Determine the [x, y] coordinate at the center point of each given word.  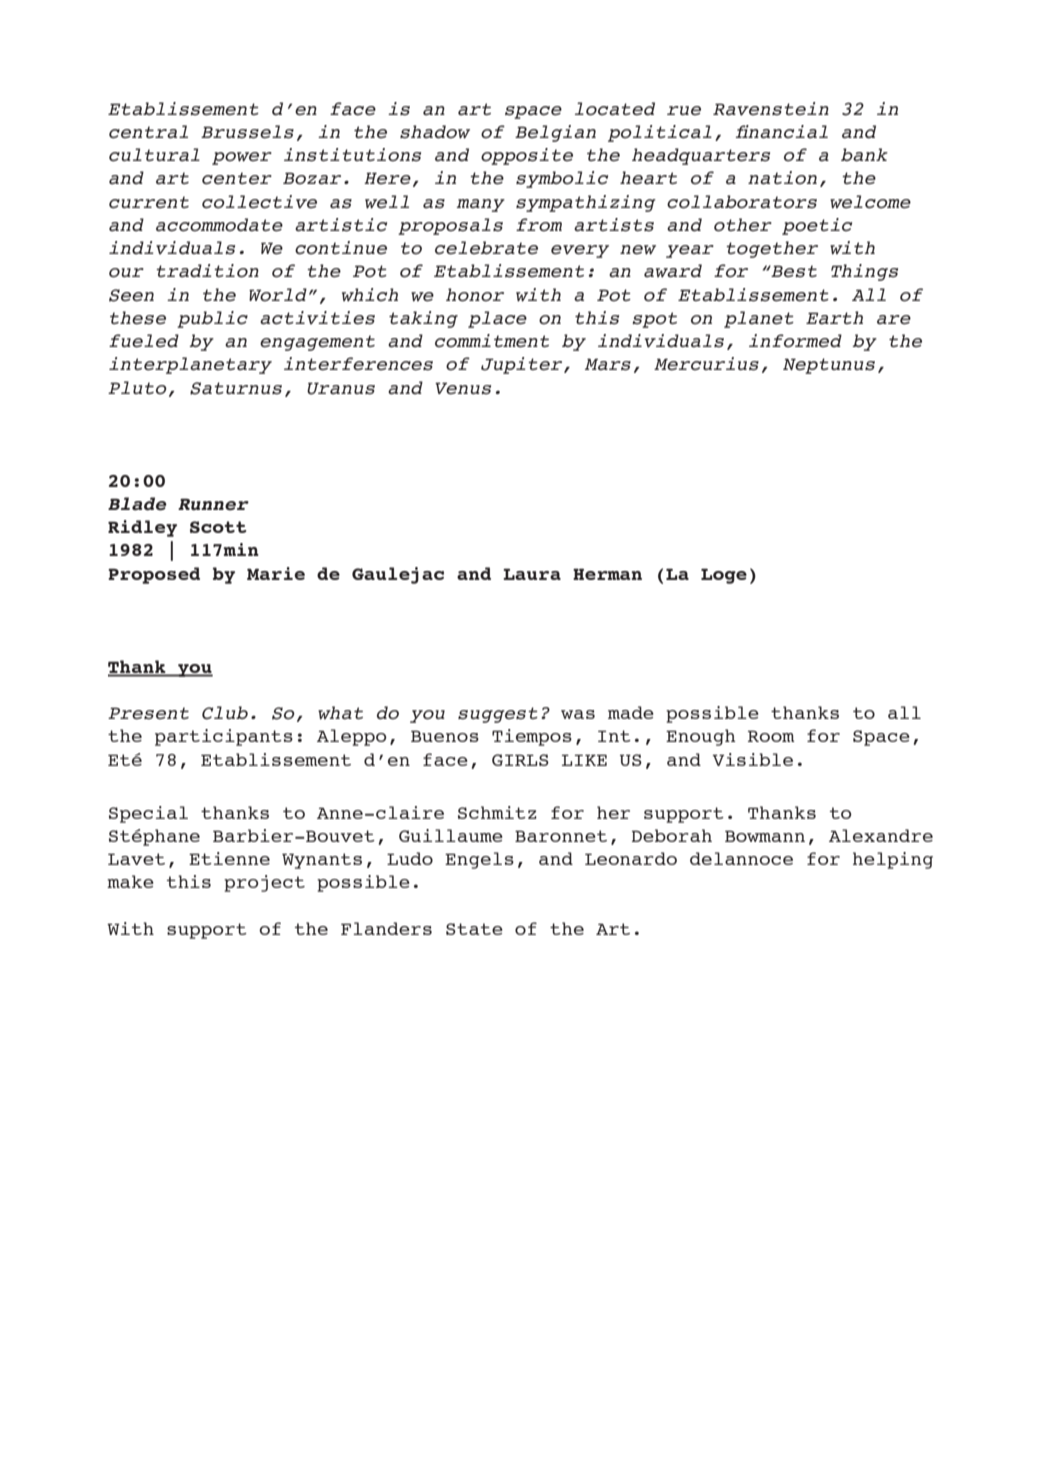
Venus [463, 388]
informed [795, 341]
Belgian [555, 133]
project [264, 883]
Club [225, 713]
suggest [498, 715]
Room [771, 736]
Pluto [137, 388]
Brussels [247, 132]
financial [782, 132]
